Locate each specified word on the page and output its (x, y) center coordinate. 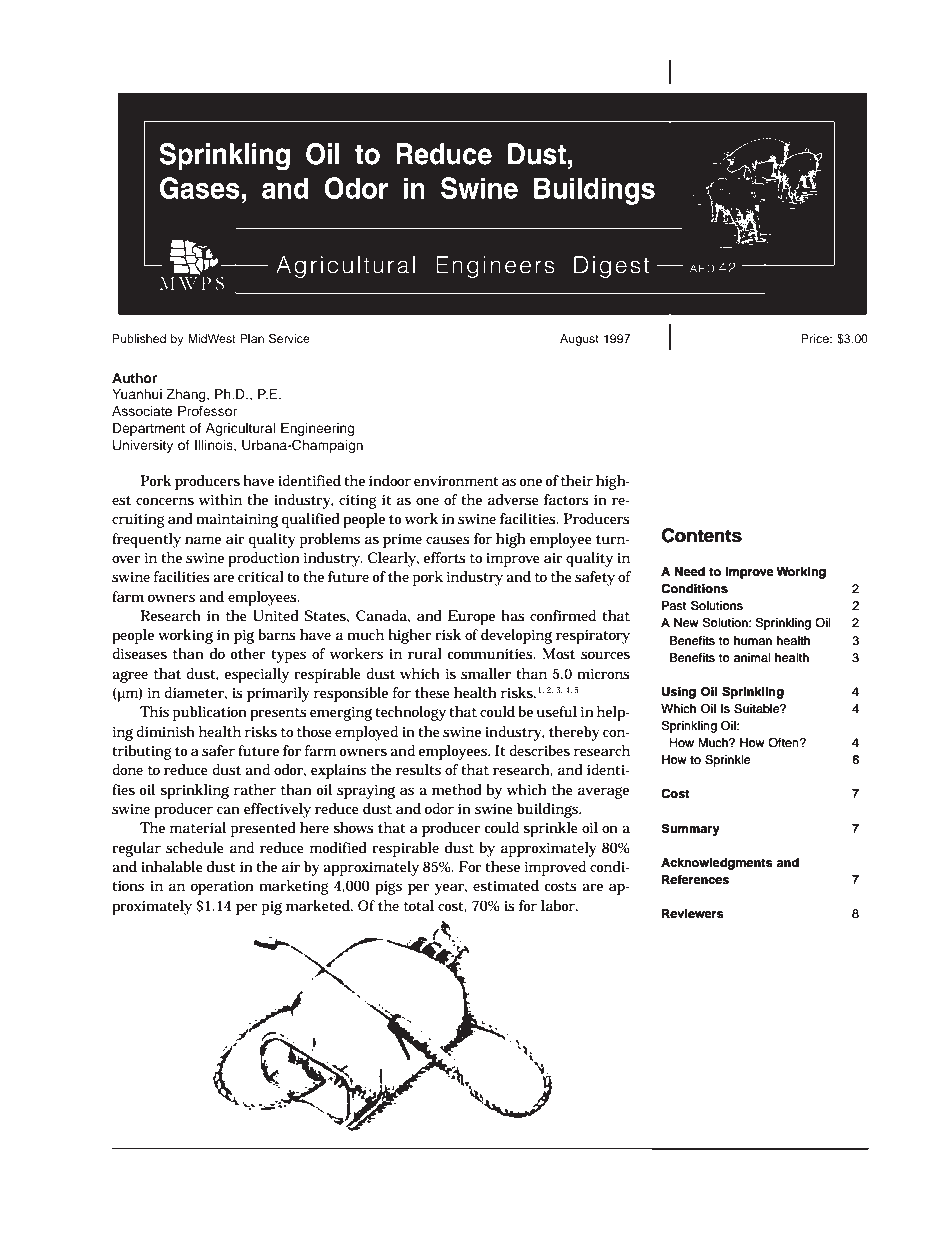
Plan (252, 338)
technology (410, 713)
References (695, 879)
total (419, 905)
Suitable (758, 708)
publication (210, 713)
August (579, 340)
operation (222, 888)
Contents (702, 535)
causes (448, 540)
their (577, 480)
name (203, 540)
